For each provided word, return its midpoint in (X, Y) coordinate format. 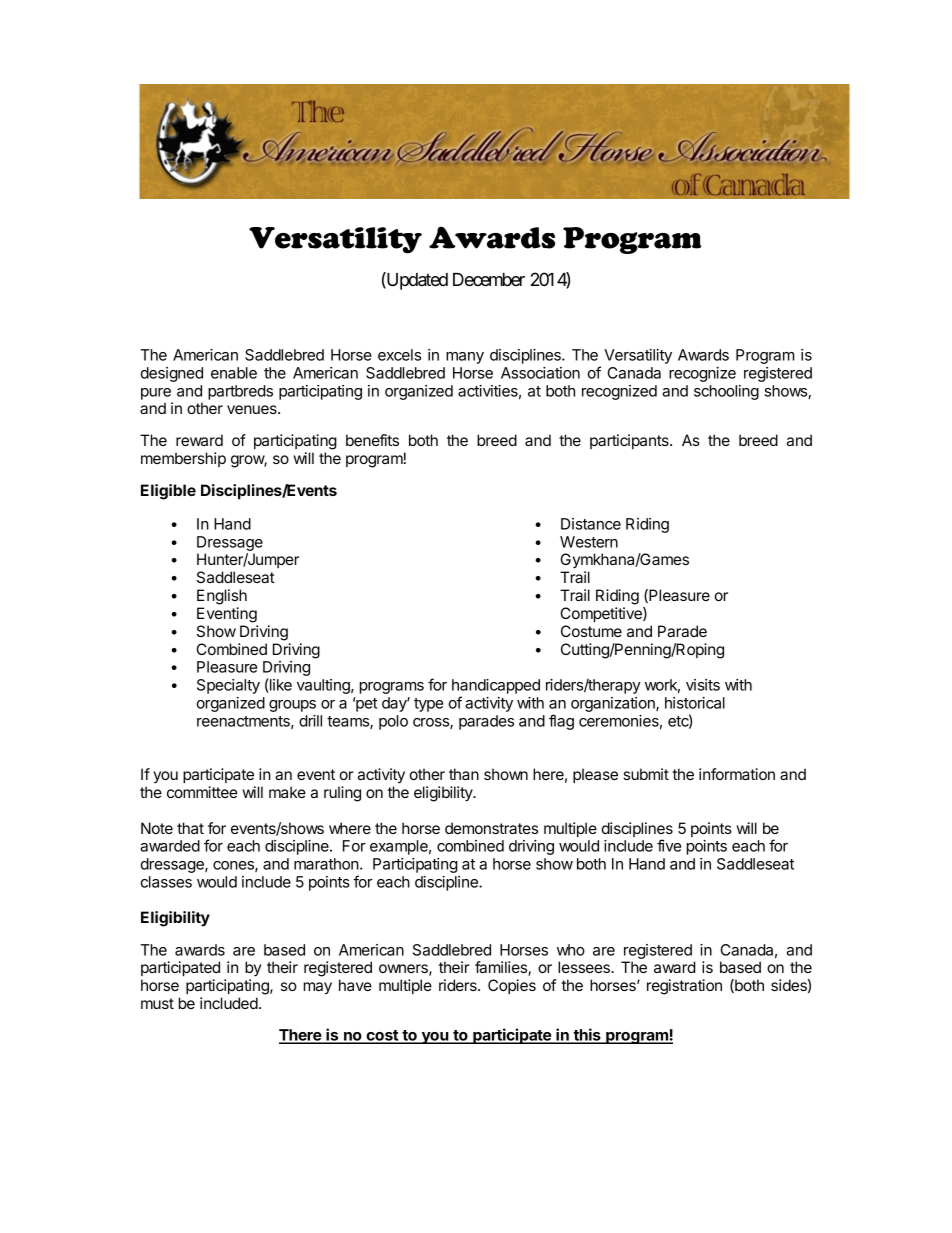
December (489, 279)
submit (646, 774)
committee (202, 792)
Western (589, 542)
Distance (591, 524)
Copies (512, 986)
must (157, 1003)
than (464, 774)
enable (234, 373)
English (222, 597)
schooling (726, 392)
